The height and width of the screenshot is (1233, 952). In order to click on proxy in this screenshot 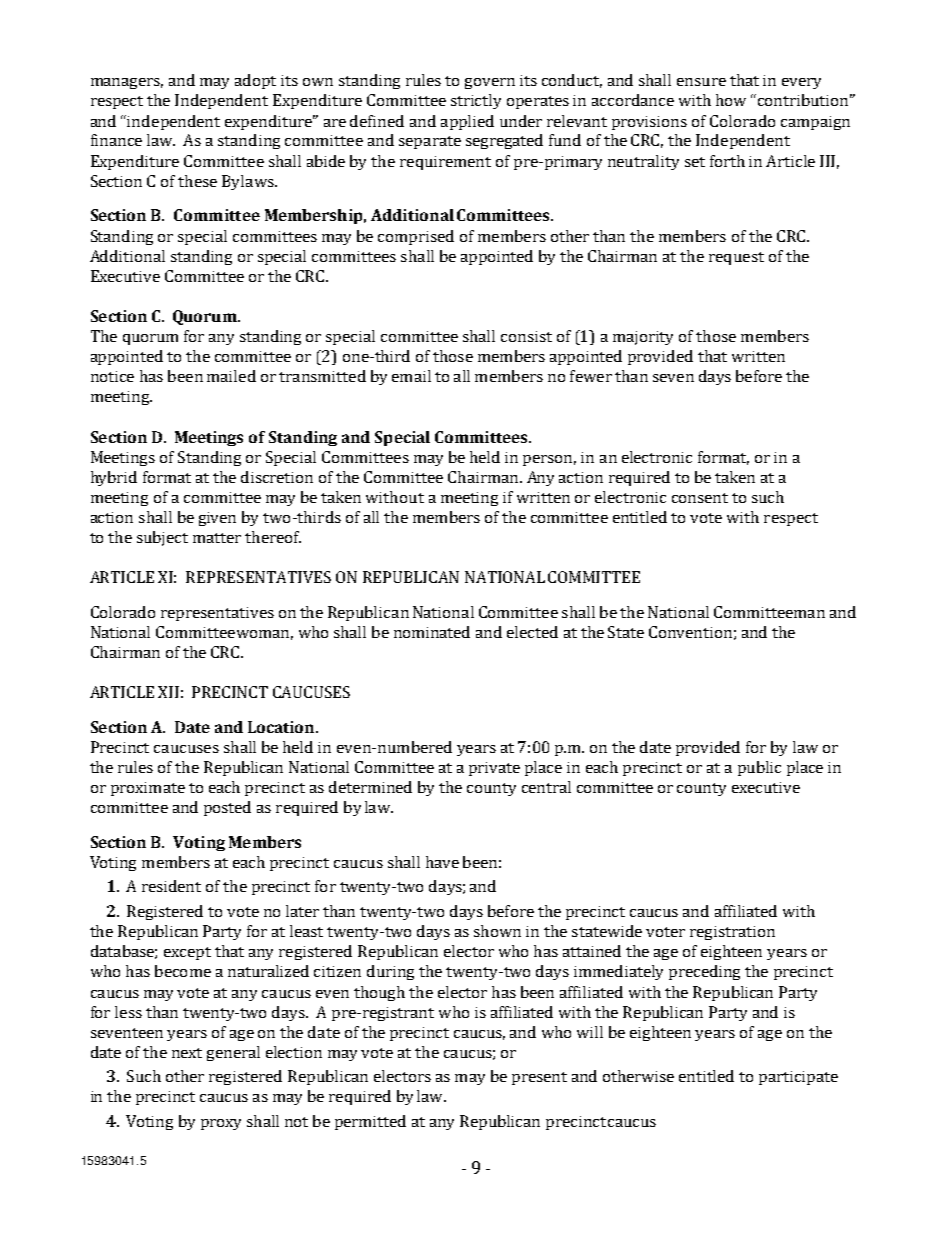, I will do `click(221, 1124)`.
